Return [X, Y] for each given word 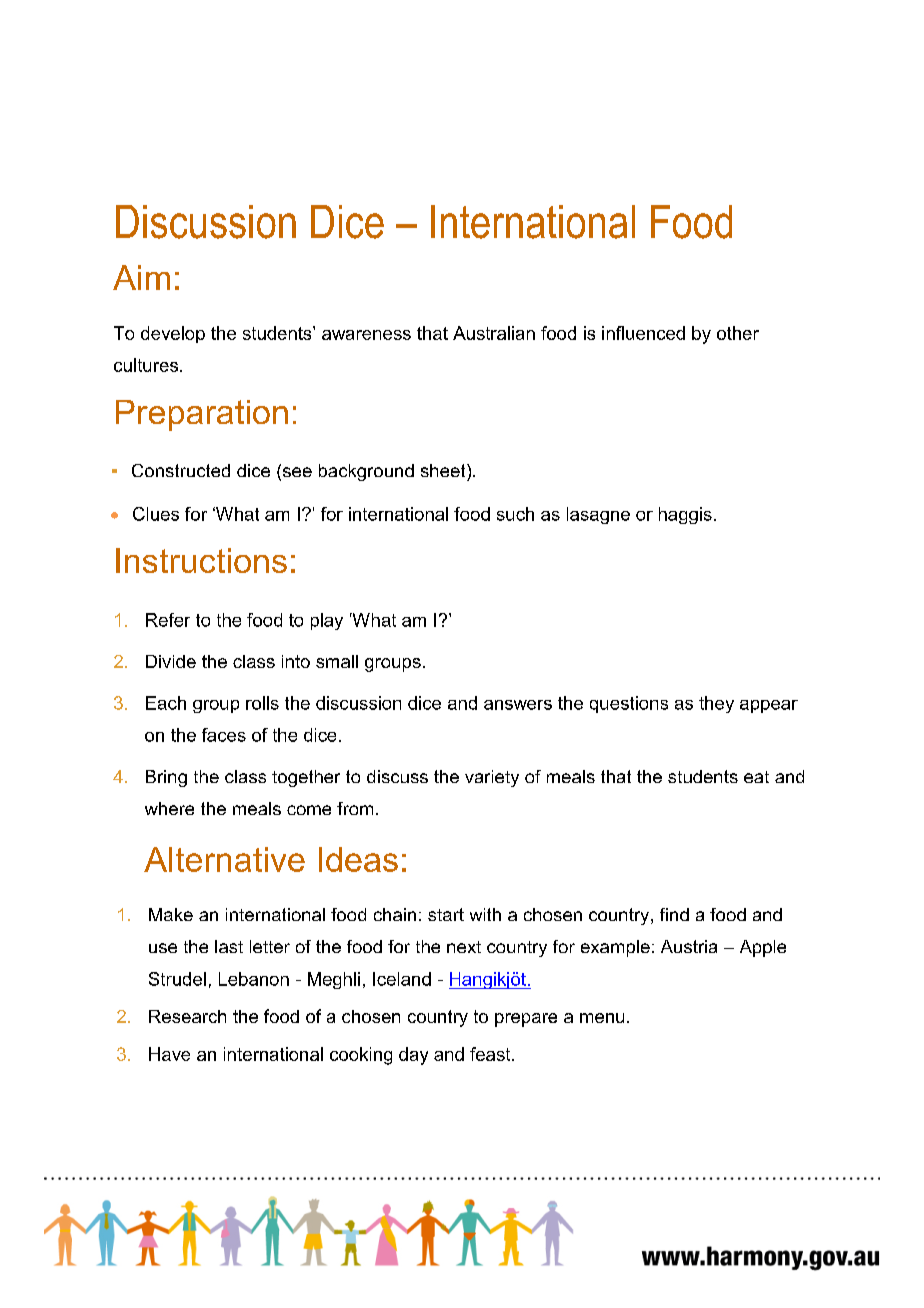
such [515, 514]
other [738, 333]
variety [492, 778]
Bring [166, 778]
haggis [685, 515]
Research [187, 1016]
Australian [494, 333]
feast [491, 1054]
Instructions [201, 560]
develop [173, 334]
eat [756, 777]
